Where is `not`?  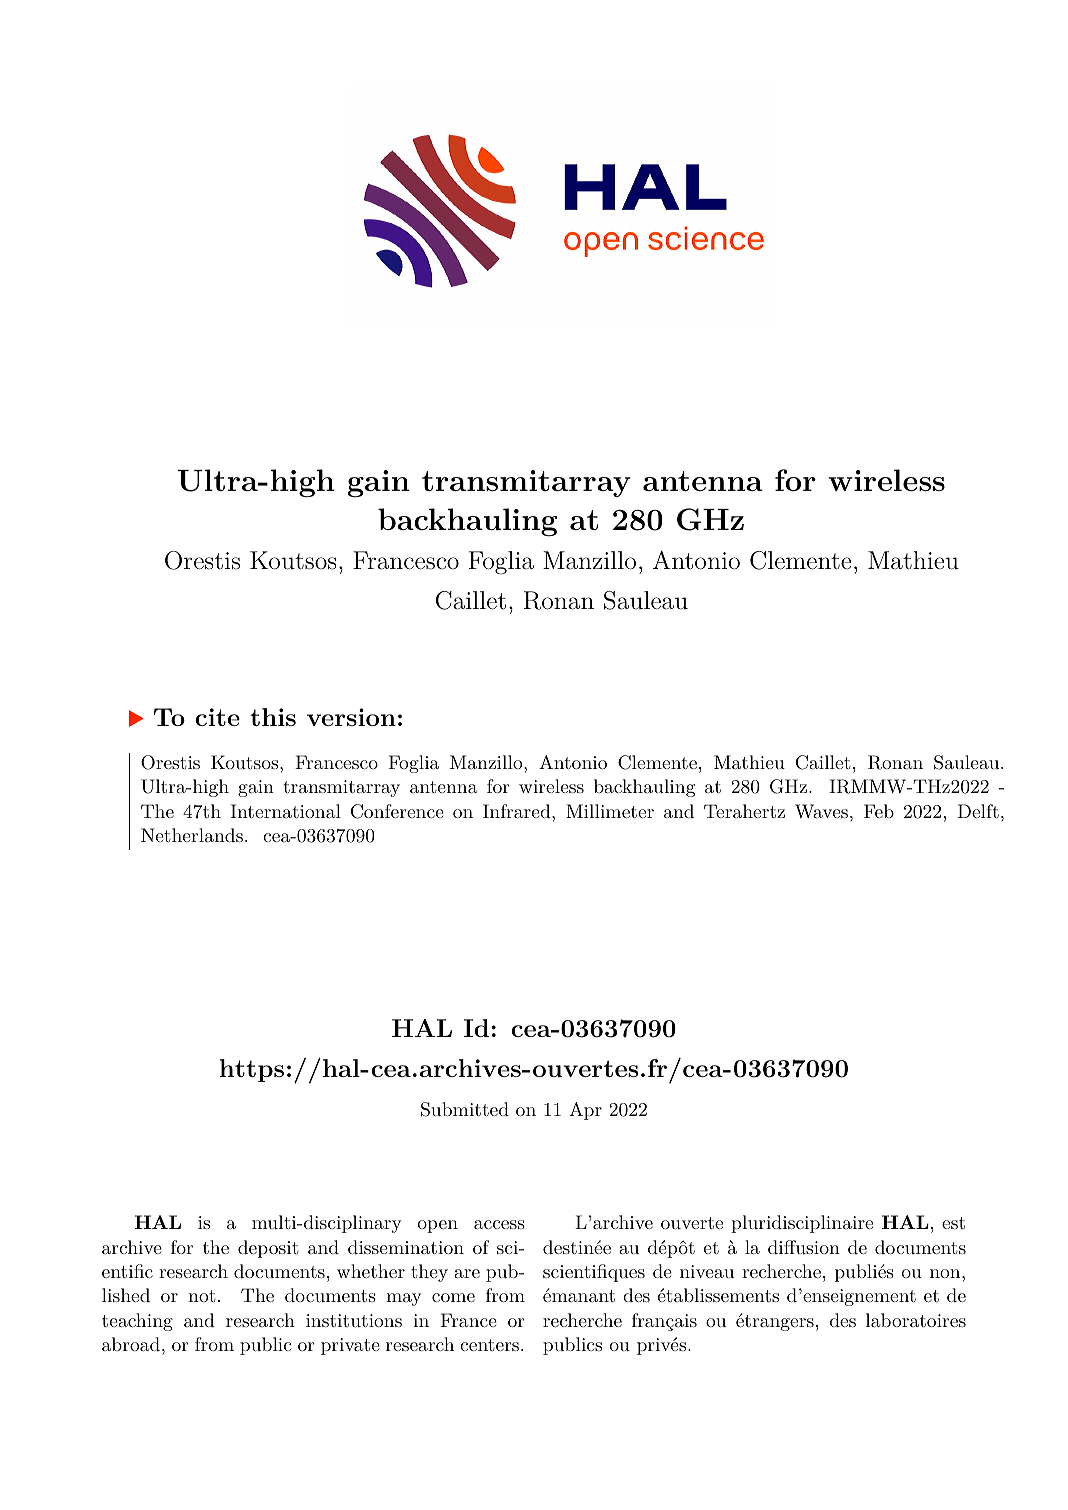
not is located at coordinates (202, 1296).
